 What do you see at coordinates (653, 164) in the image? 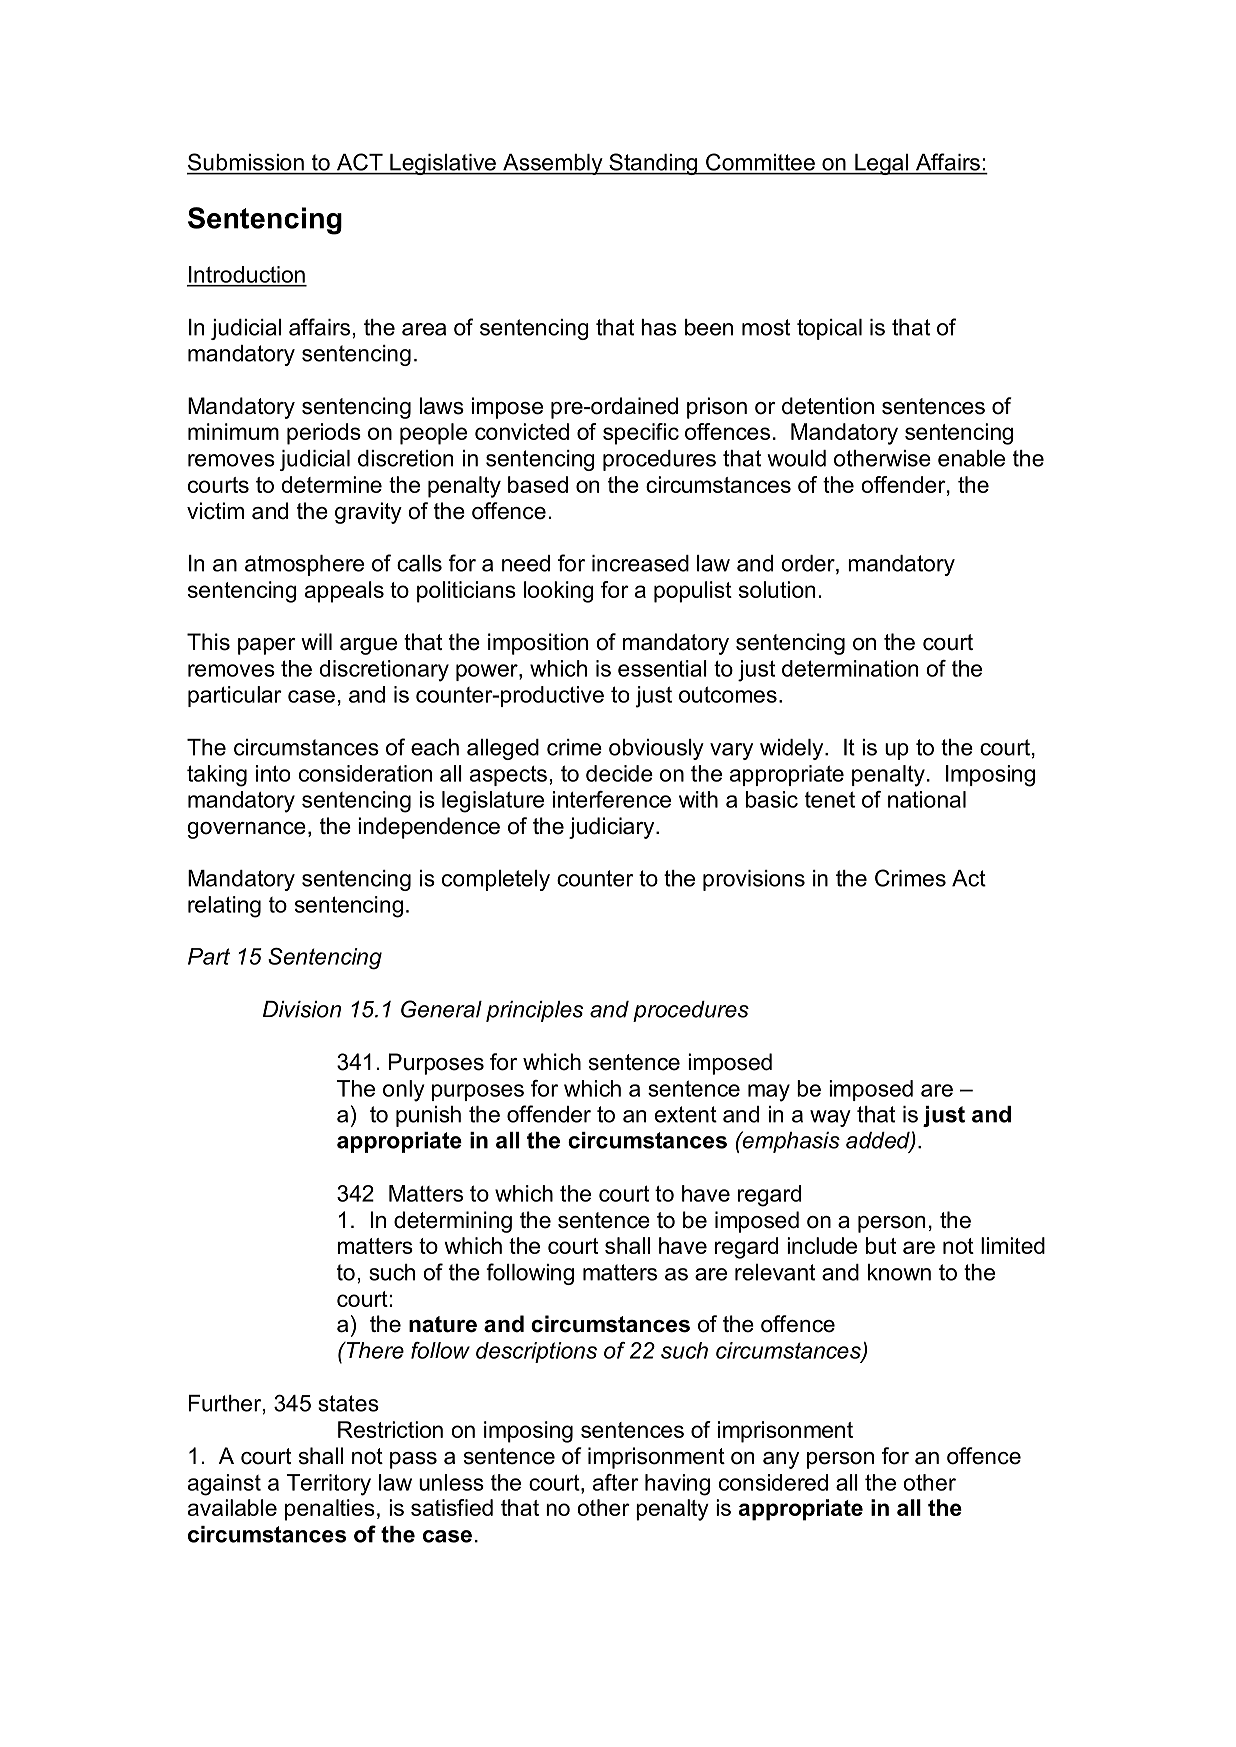
I see `Standing` at bounding box center [653, 164].
